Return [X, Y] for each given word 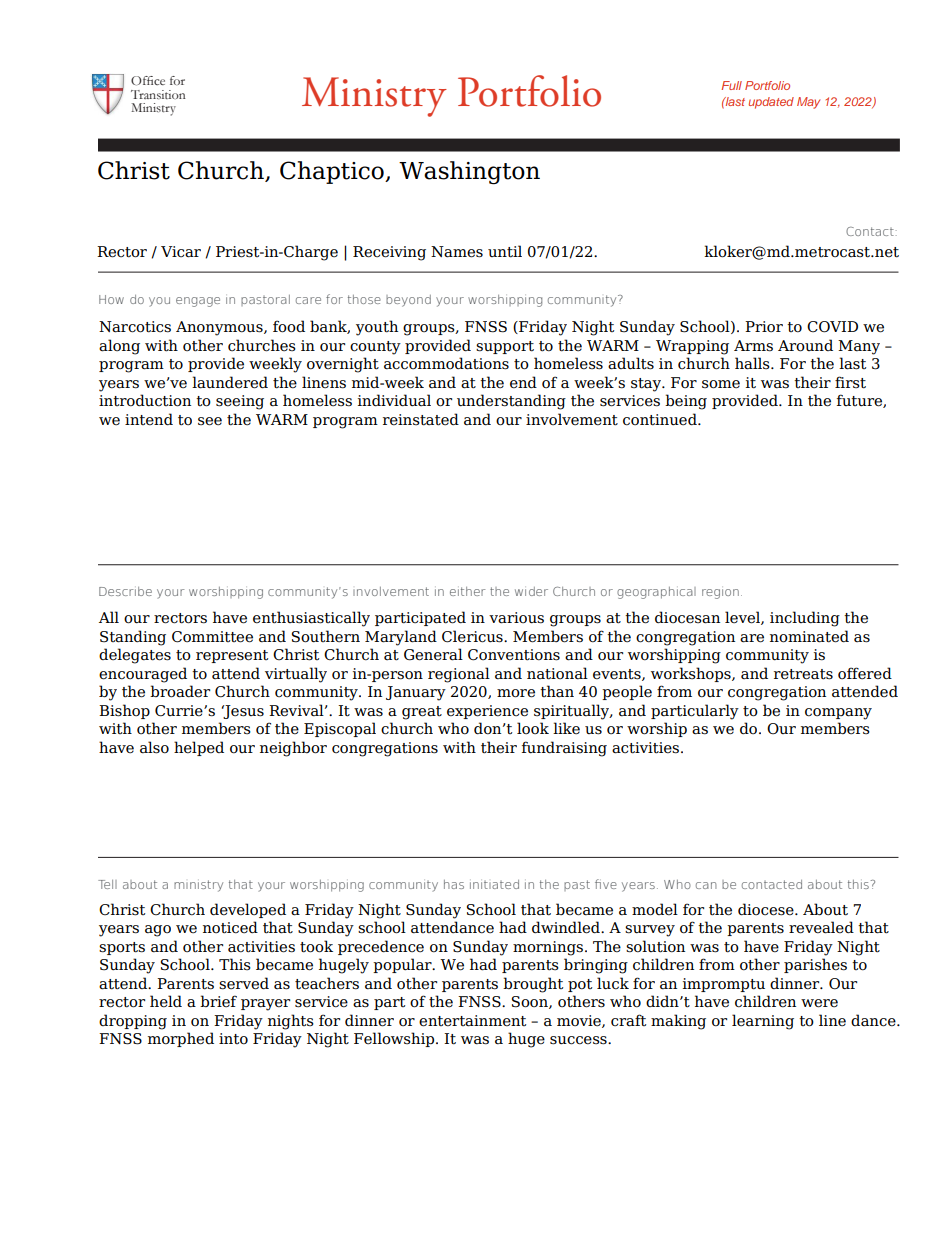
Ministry [374, 97]
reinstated [421, 419]
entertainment [472, 1021]
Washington [469, 173]
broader [180, 691]
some [721, 384]
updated [771, 103]
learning [763, 1022]
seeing [240, 402]
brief [218, 1001]
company [838, 714]
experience [487, 712]
